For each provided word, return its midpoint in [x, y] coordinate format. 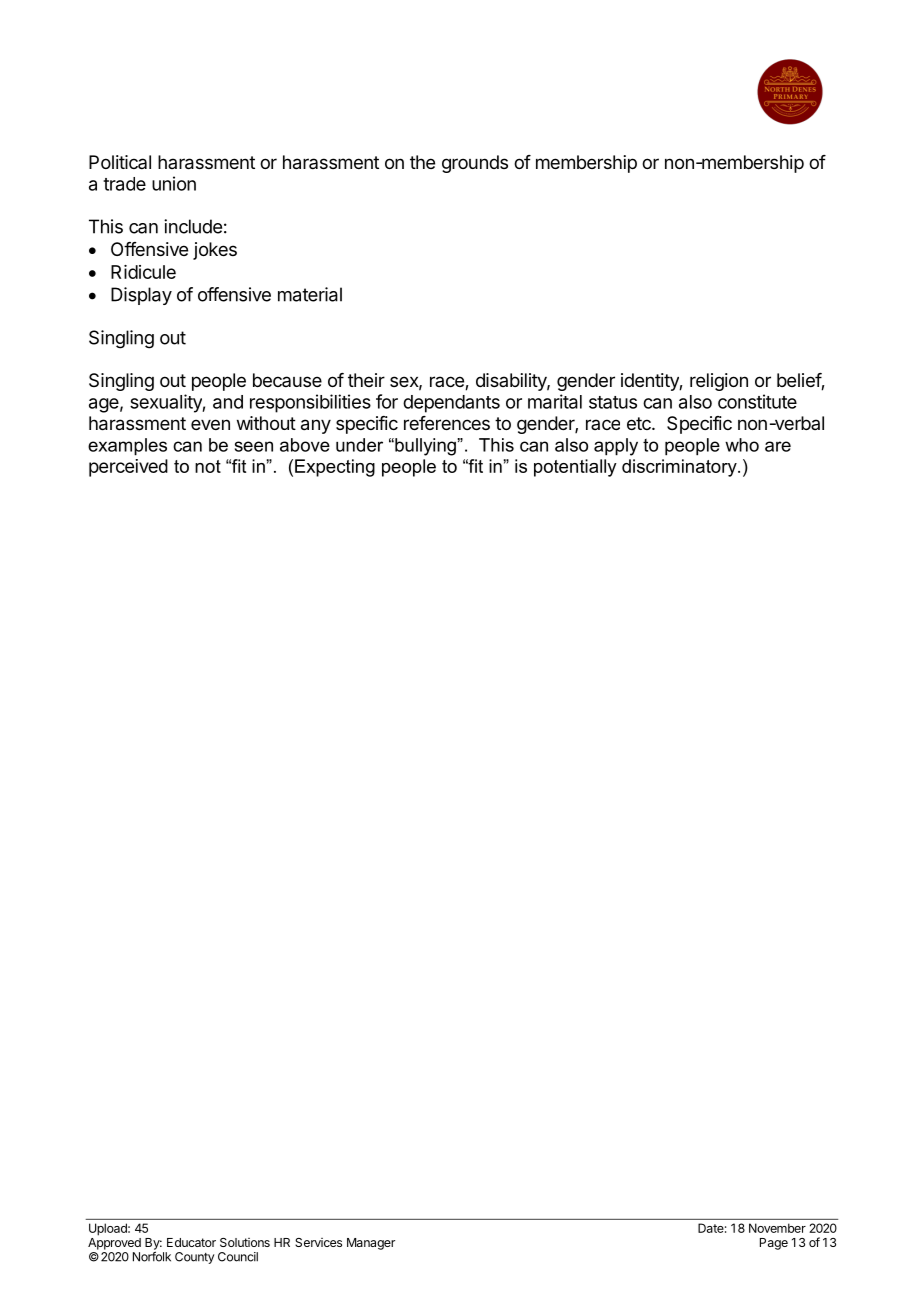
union [174, 183]
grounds [475, 164]
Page [774, 1244]
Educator [191, 1242]
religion [719, 382]
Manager [371, 1244]
